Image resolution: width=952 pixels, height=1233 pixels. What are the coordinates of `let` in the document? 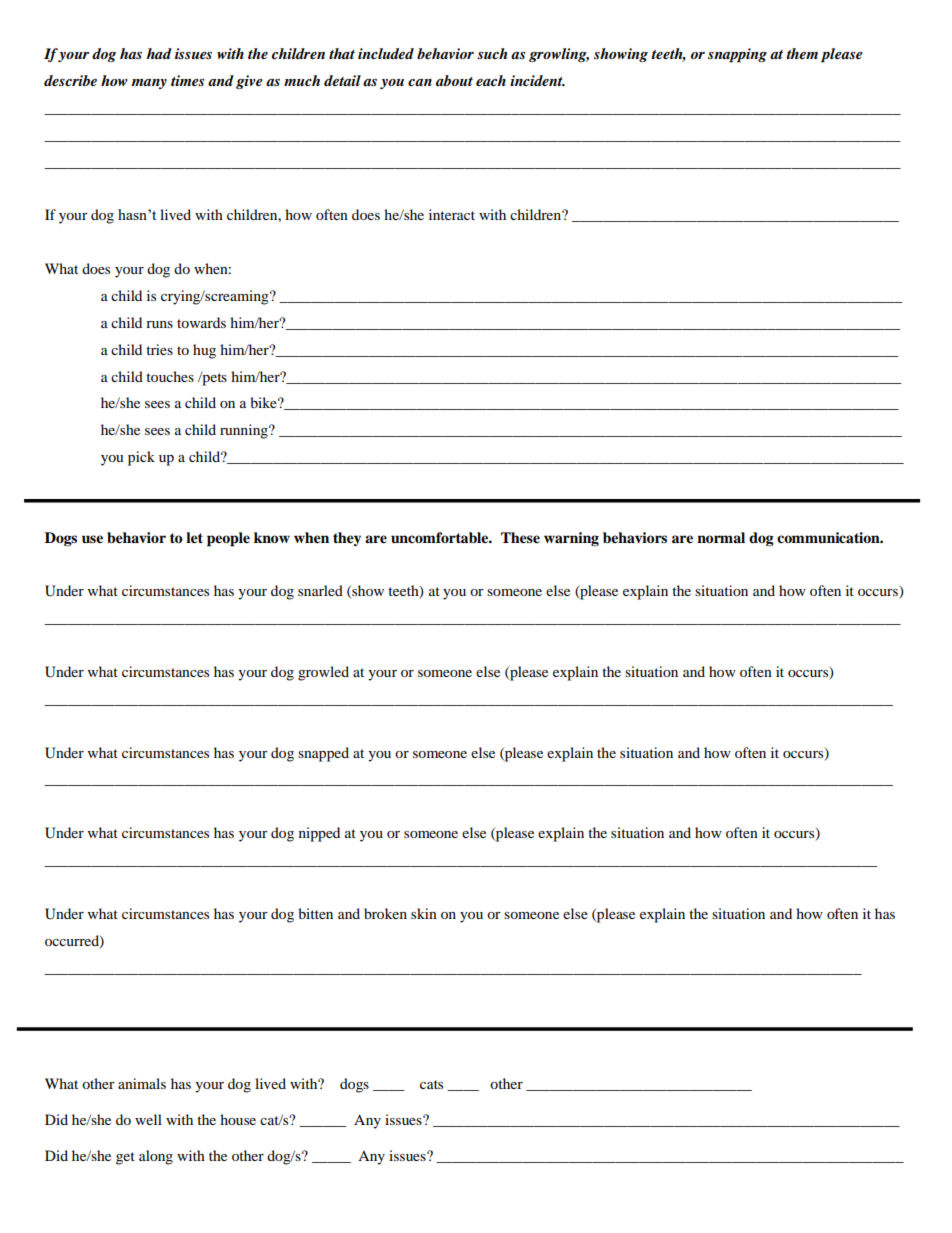 It's located at (194, 538).
